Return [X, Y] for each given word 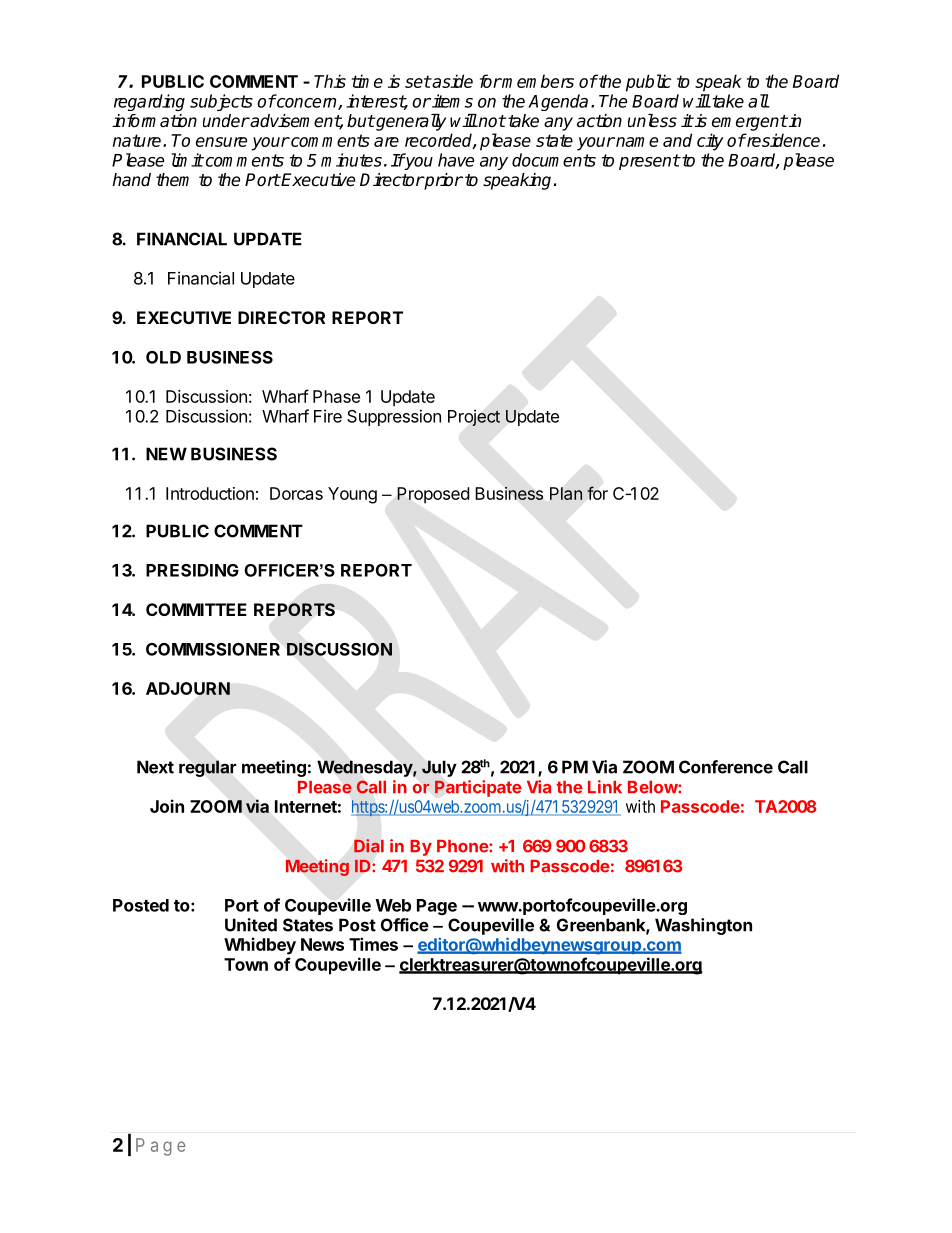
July [439, 768]
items [451, 101]
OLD [163, 357]
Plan [566, 493]
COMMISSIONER [213, 649]
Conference [726, 767]
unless [652, 121]
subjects [221, 102]
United [251, 925]
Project [474, 417]
